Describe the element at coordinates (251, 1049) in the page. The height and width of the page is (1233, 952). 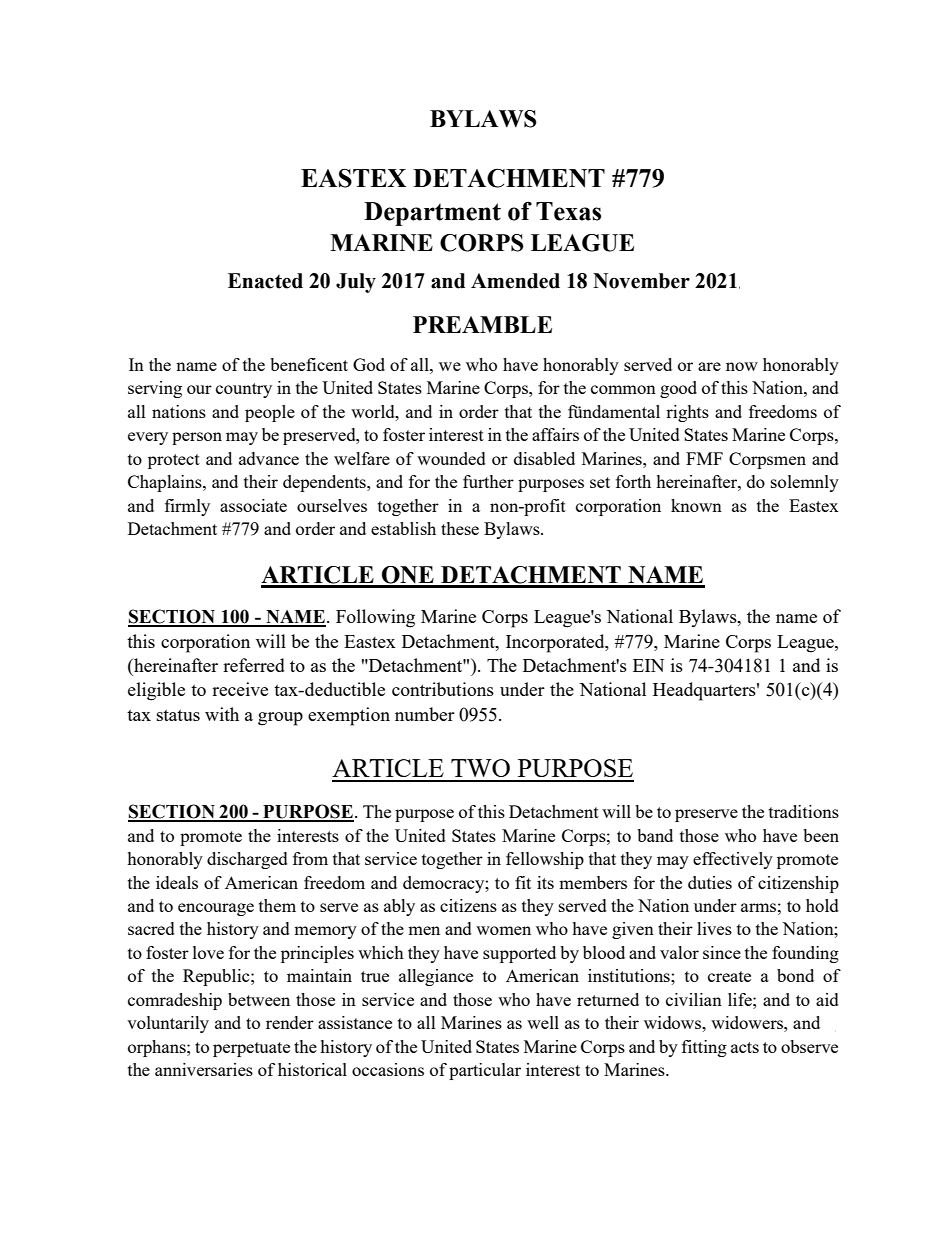
I see `perpetuate` at that location.
